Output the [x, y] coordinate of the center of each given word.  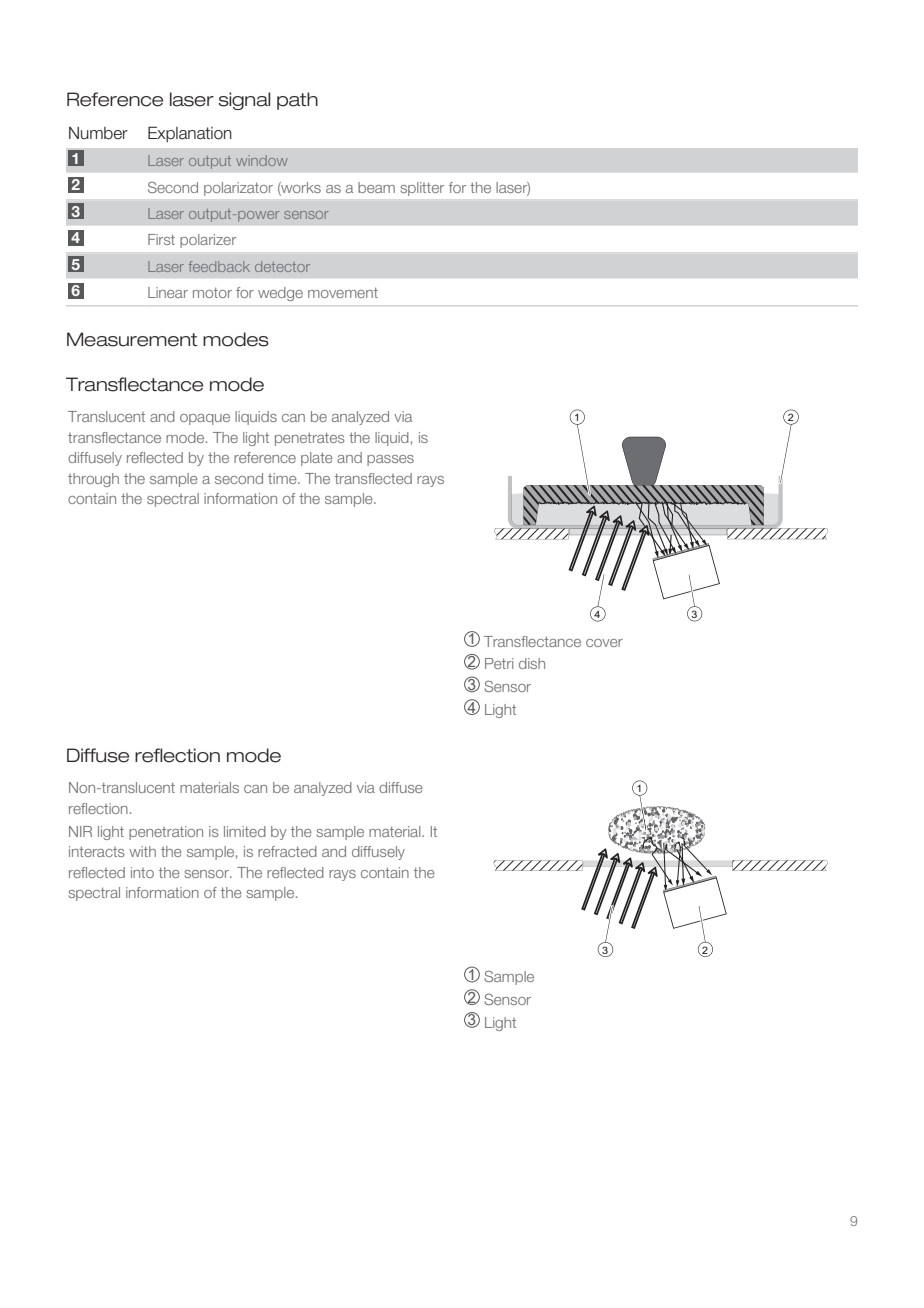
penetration [166, 833]
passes [390, 460]
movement [343, 293]
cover [604, 643]
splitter [422, 189]
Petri [499, 663]
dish [532, 663]
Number [98, 133]
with [142, 851]
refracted [287, 851]
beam [376, 187]
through [93, 480]
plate [317, 459]
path [297, 101]
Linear [168, 292]
